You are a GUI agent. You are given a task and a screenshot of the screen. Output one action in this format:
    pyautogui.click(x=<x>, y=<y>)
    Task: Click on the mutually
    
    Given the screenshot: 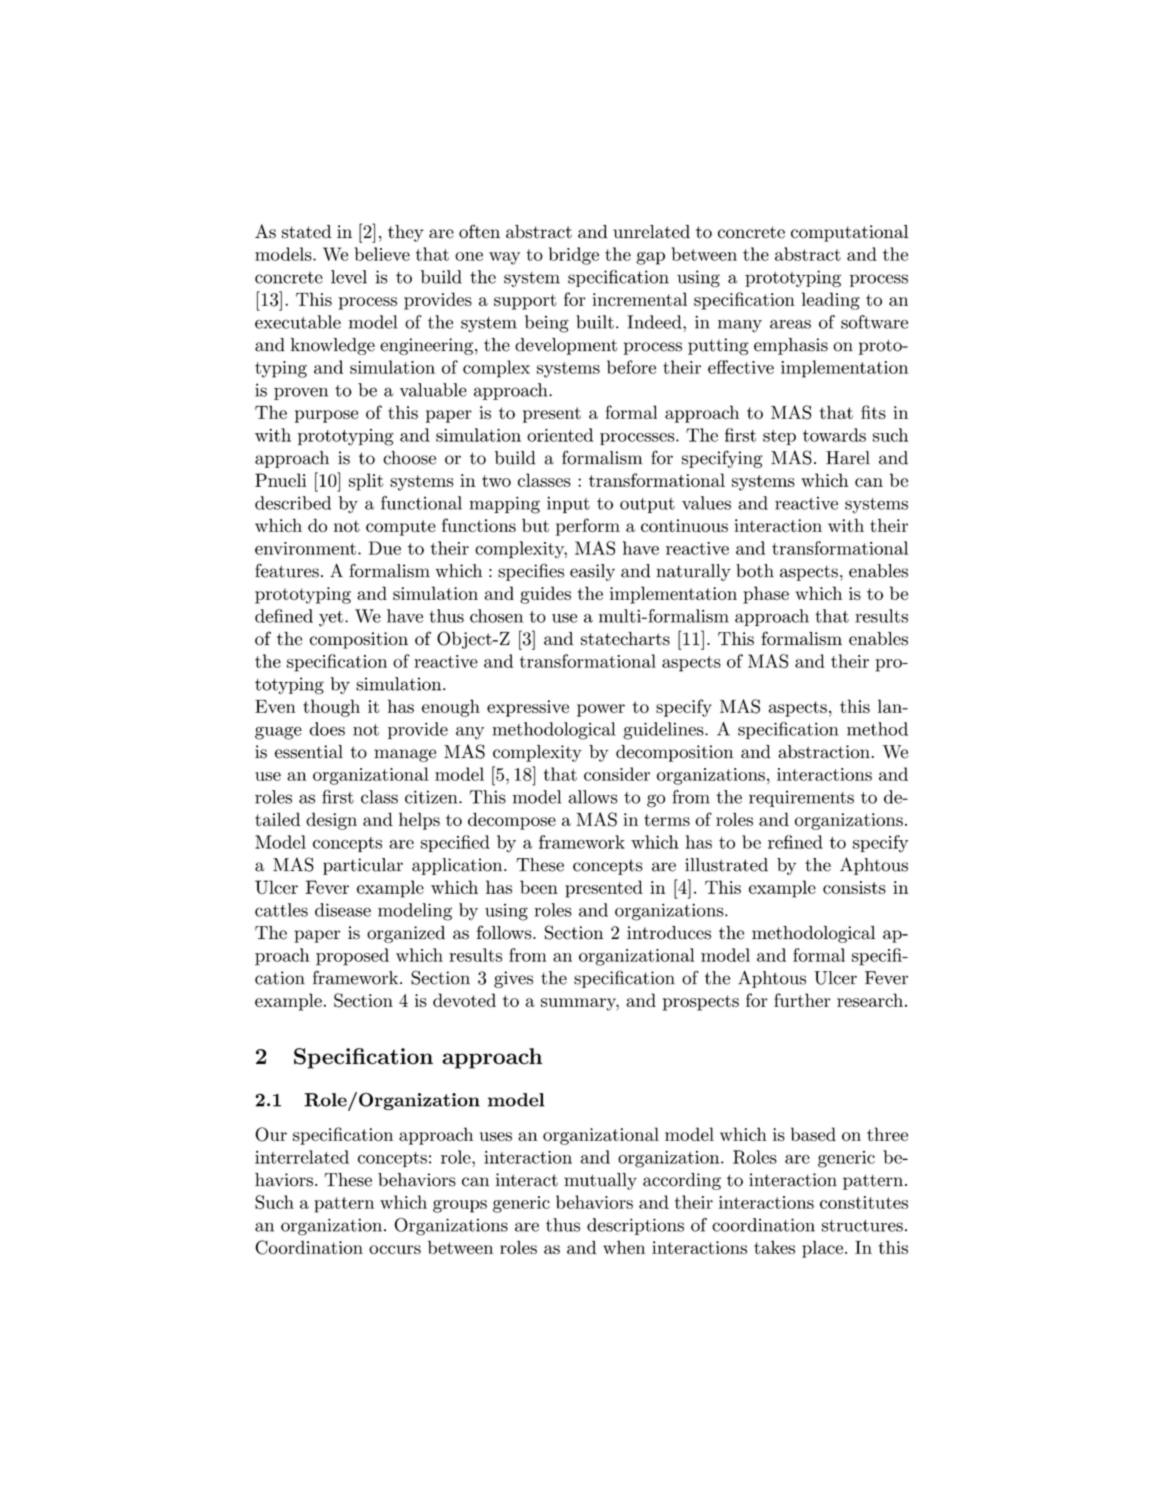 What is the action you would take?
    pyautogui.click(x=600, y=1181)
